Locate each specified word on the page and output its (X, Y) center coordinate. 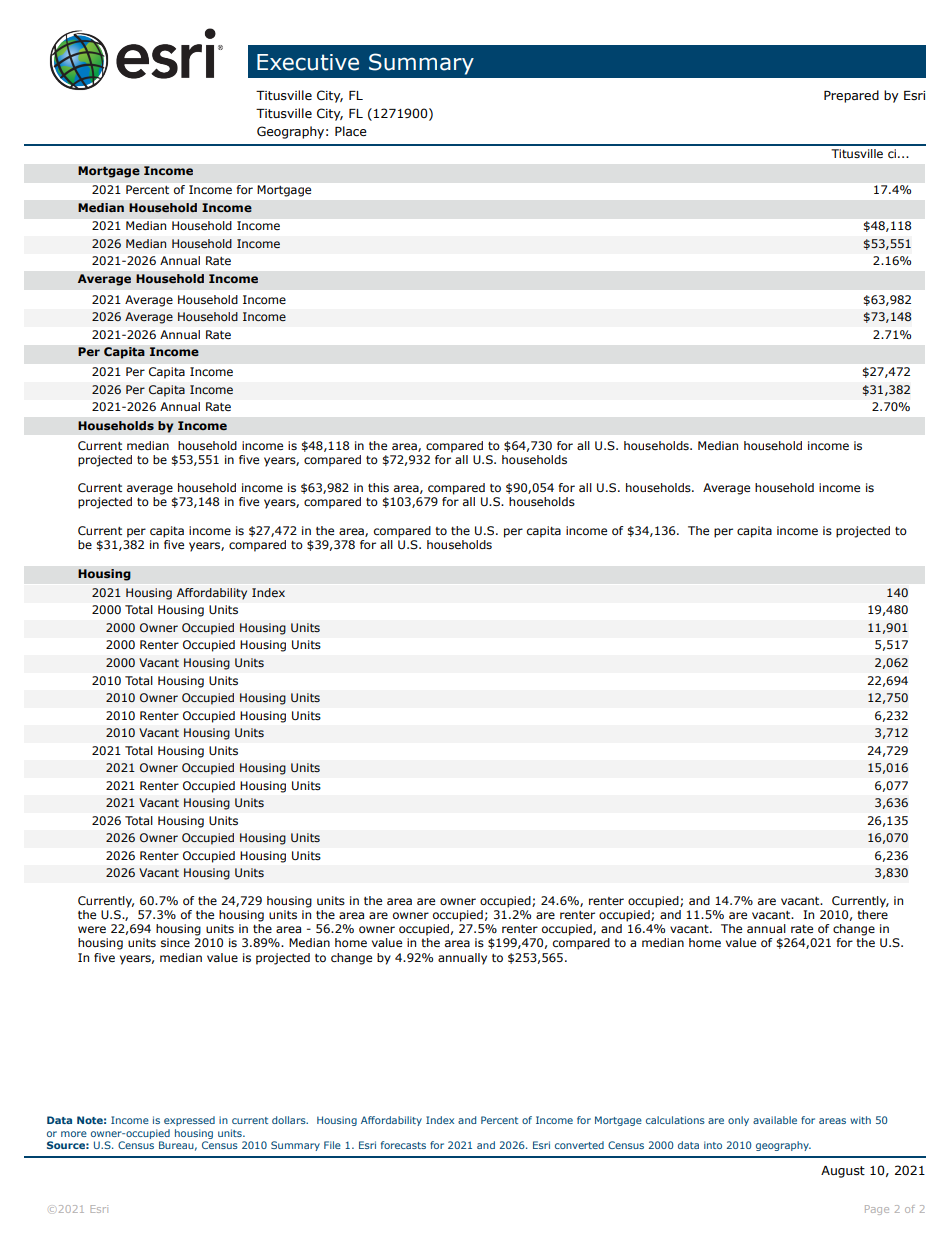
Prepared (851, 96)
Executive (308, 62)
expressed (189, 1121)
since (175, 942)
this (378, 487)
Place (351, 131)
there (872, 914)
